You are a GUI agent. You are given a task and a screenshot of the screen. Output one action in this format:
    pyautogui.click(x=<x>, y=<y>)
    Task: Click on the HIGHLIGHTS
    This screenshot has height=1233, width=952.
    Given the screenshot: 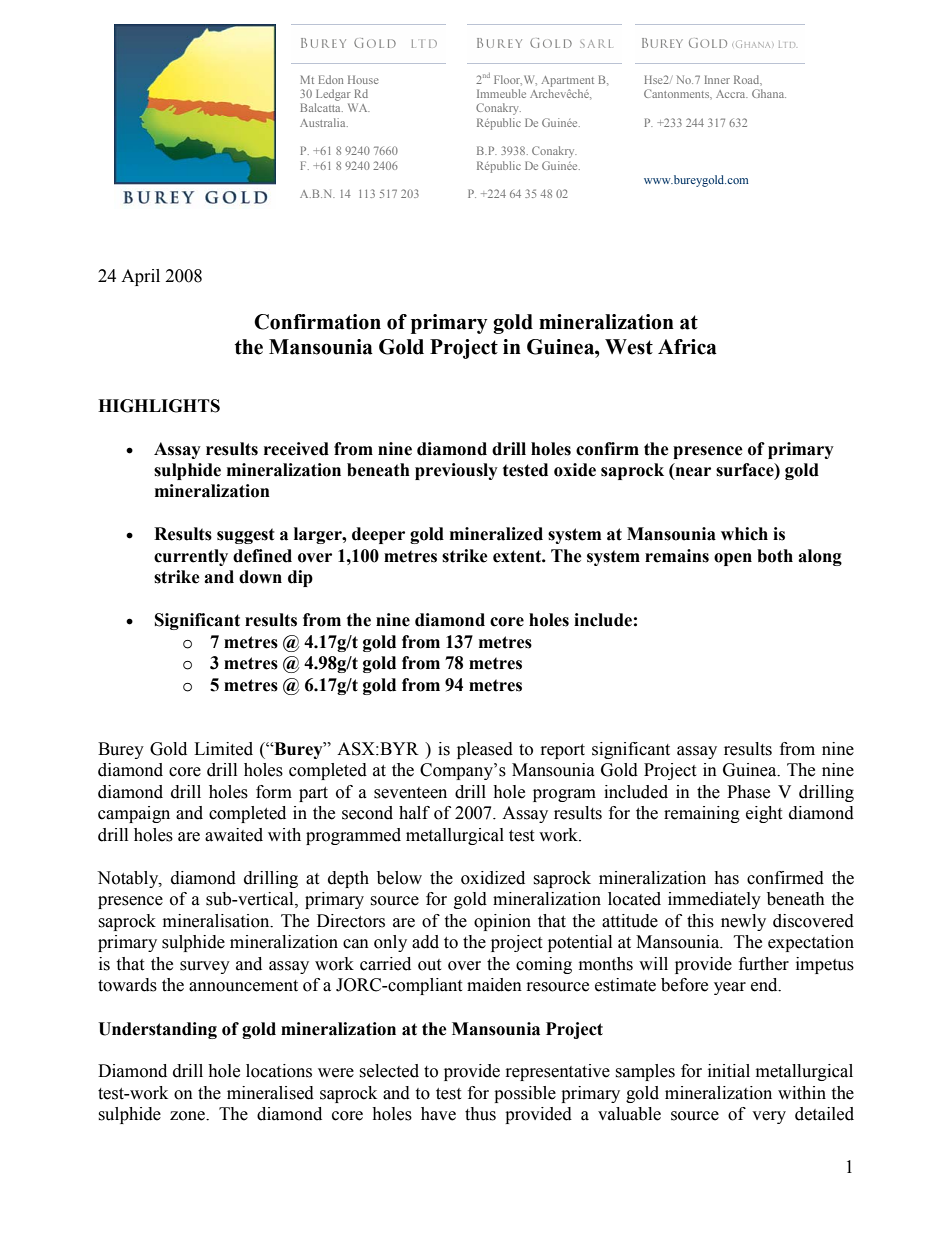 What is the action you would take?
    pyautogui.click(x=159, y=406)
